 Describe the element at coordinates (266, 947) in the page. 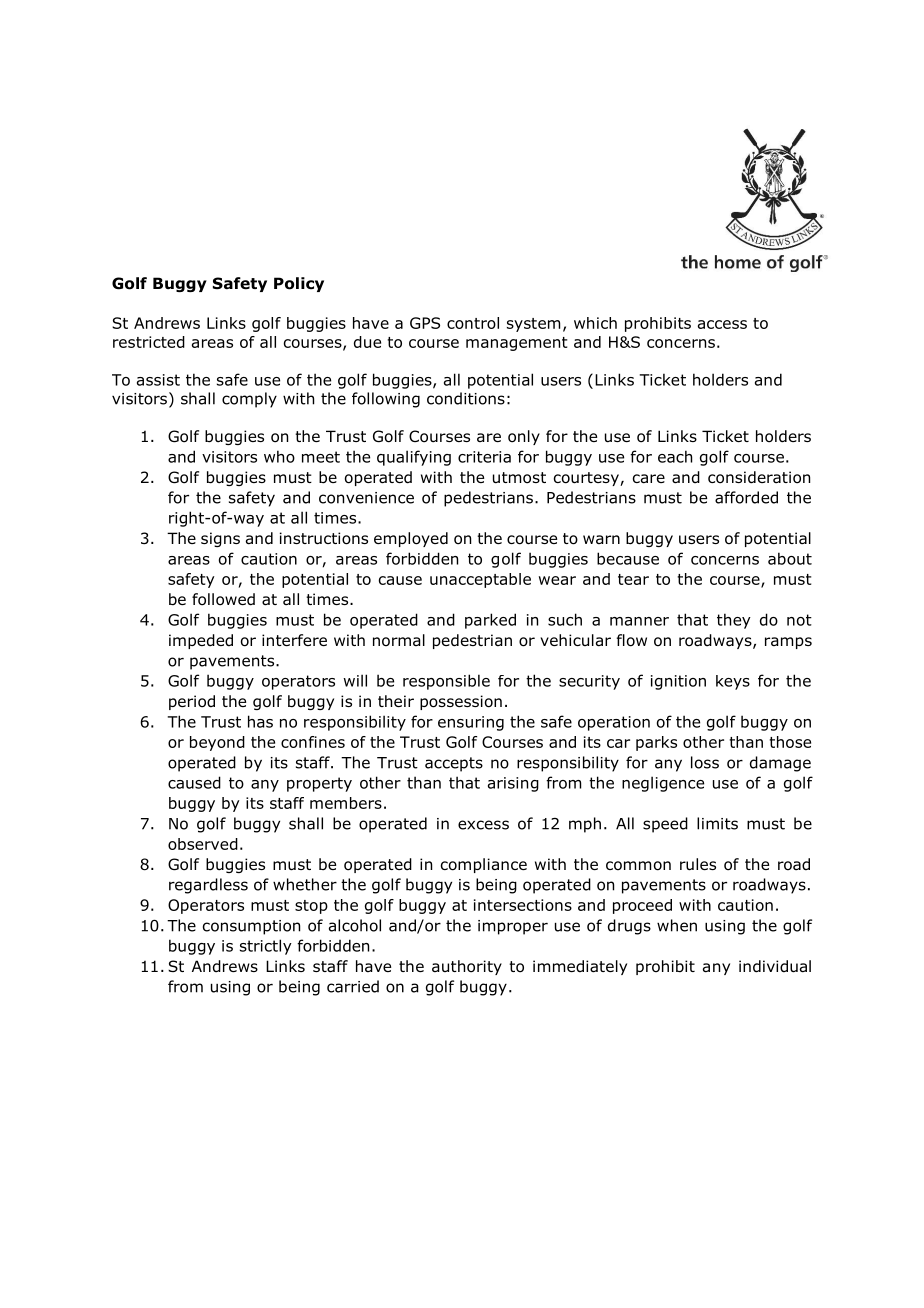

I see `strictly` at that location.
